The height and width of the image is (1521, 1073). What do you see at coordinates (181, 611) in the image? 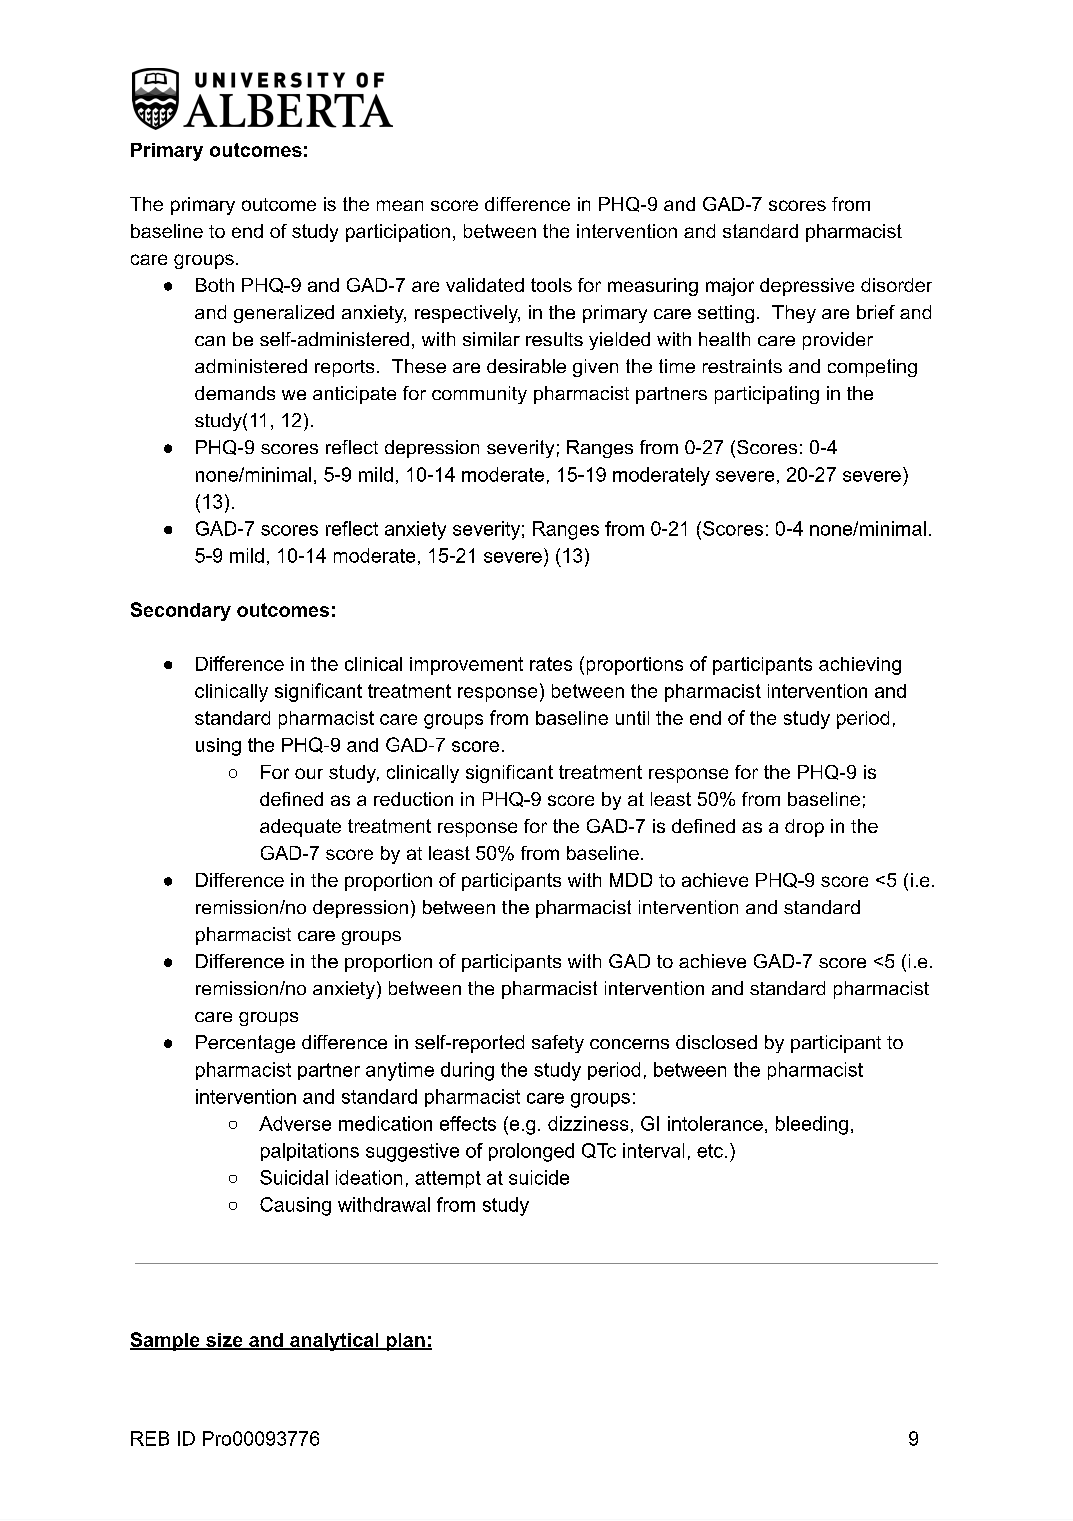
I see `Secondary` at bounding box center [181, 611].
